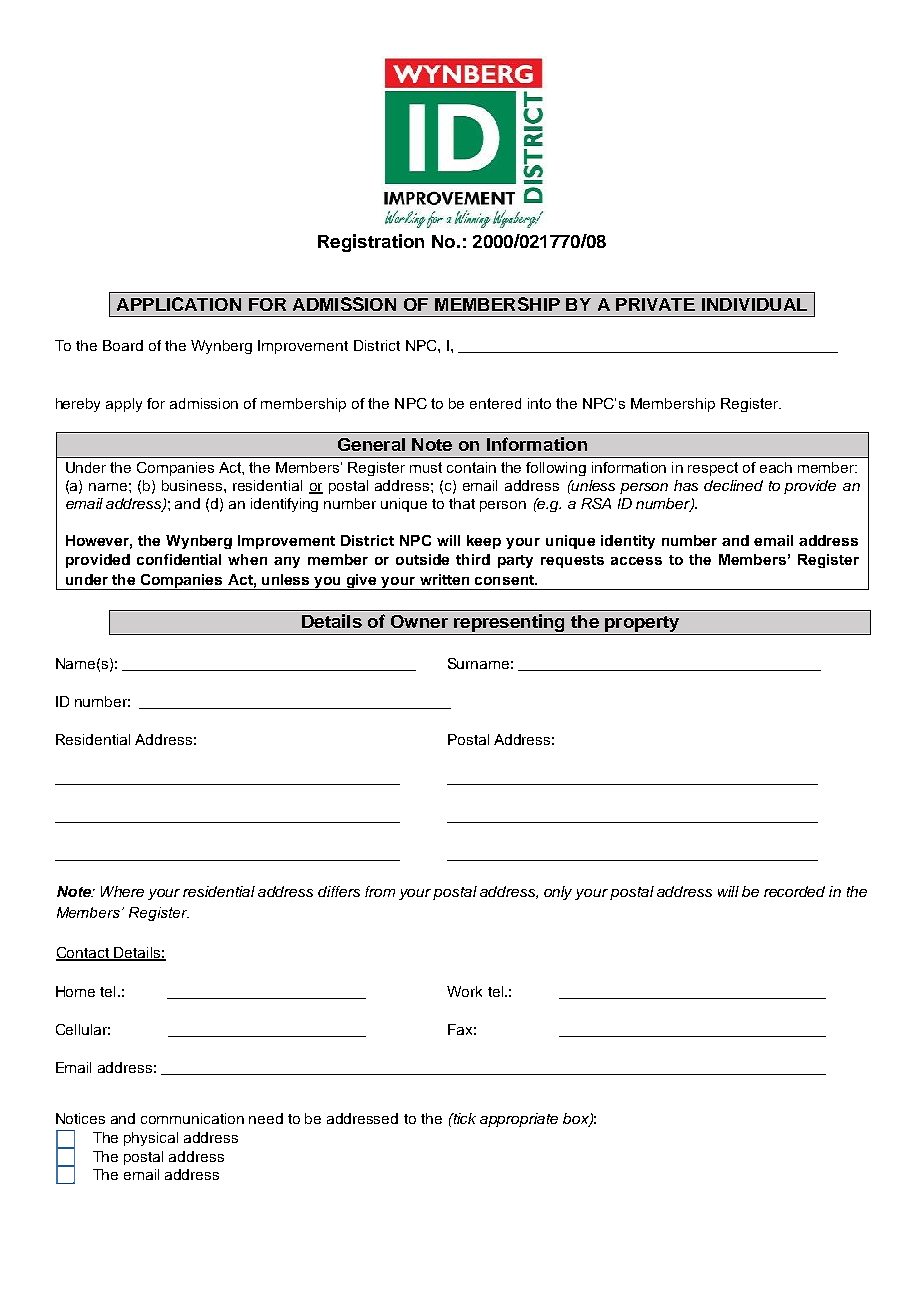 The height and width of the document is (1308, 924). Describe the element at coordinates (371, 243) in the document. I see `Registration` at that location.
